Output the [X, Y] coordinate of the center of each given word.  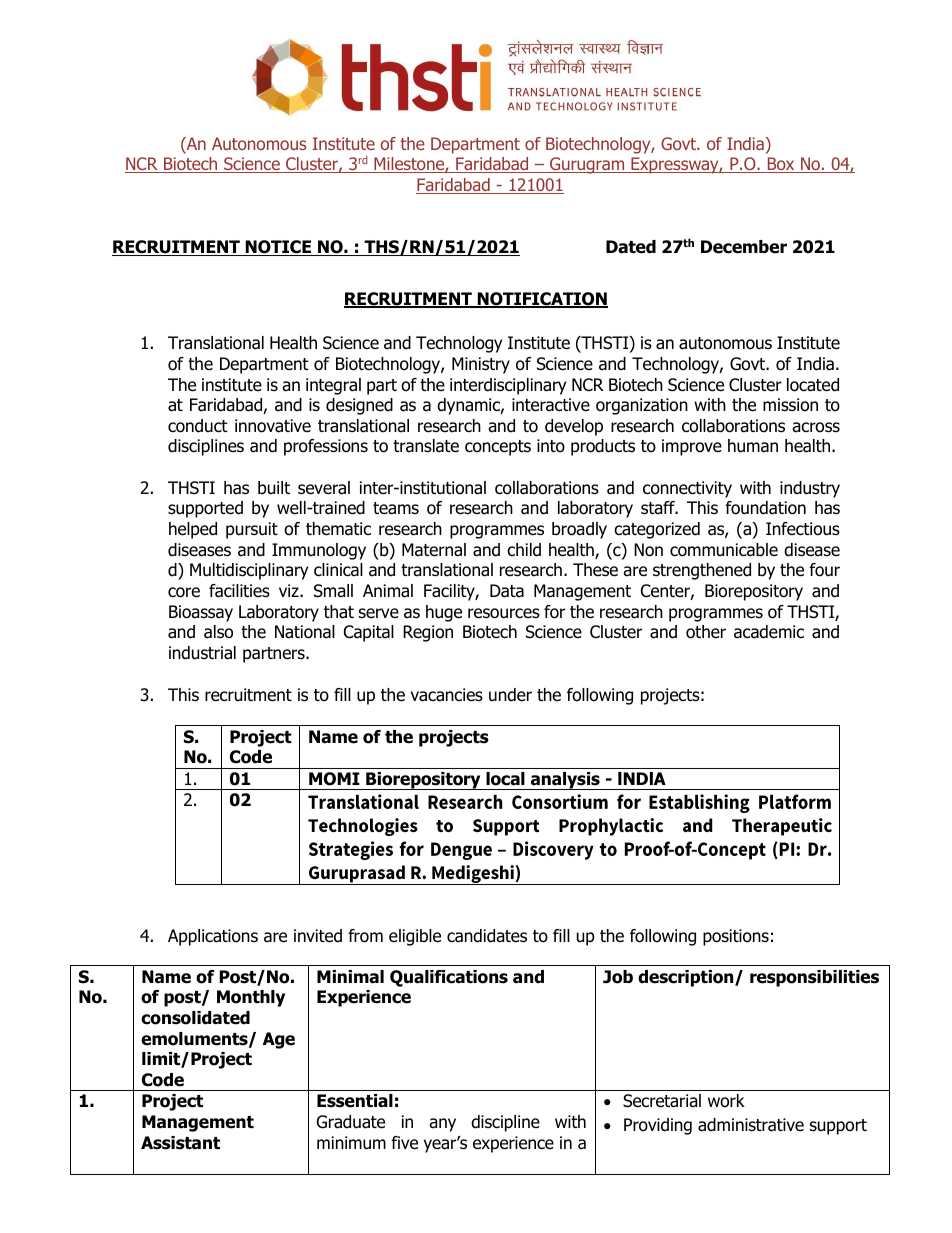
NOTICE [279, 248]
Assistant [180, 1143]
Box [781, 165]
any [442, 1125]
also [218, 632]
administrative [751, 1125]
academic [769, 632]
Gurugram [587, 165]
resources [504, 613]
